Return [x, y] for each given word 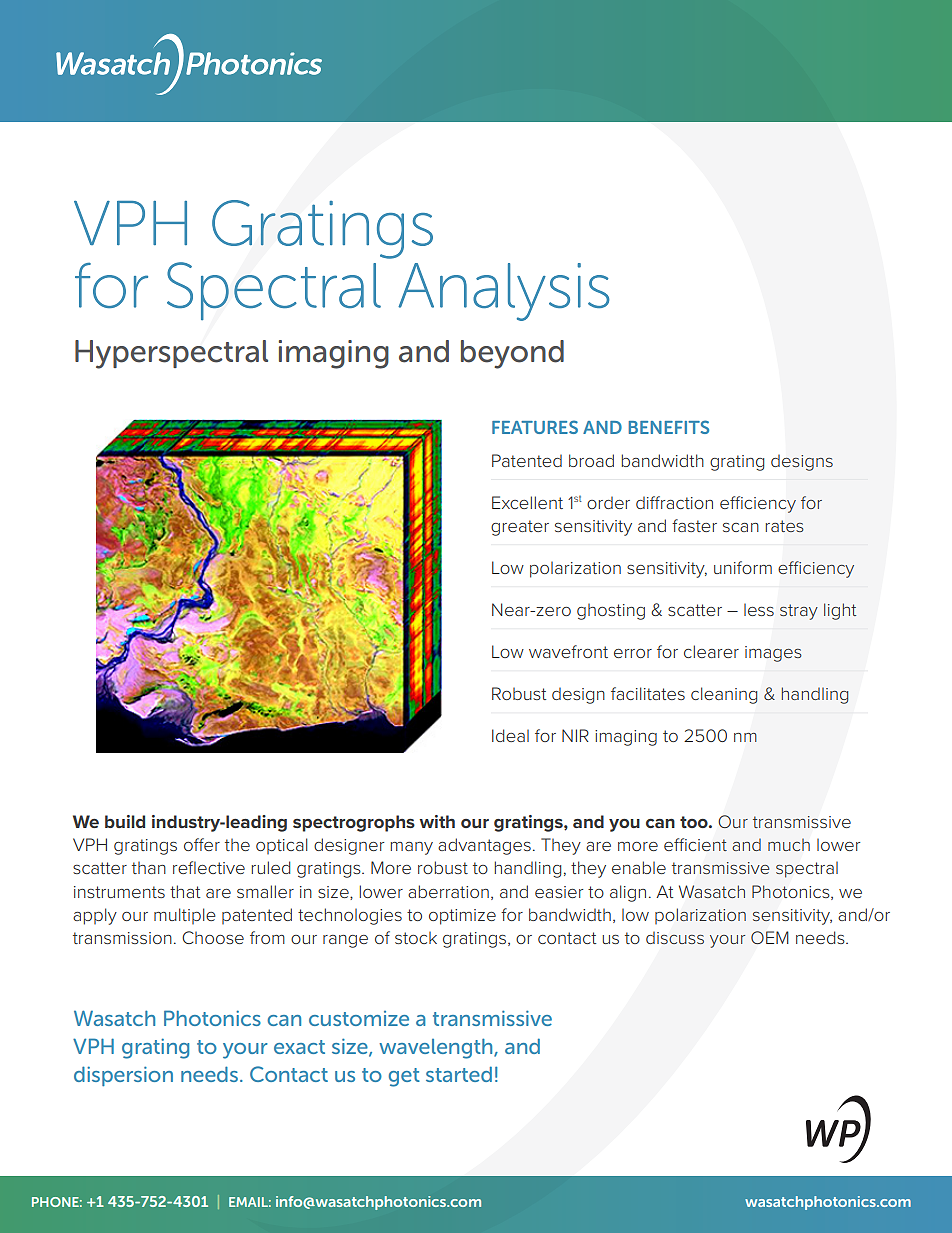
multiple [185, 916]
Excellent [527, 502]
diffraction [674, 502]
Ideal [510, 735]
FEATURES [535, 427]
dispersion [123, 1076]
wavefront [568, 651]
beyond [512, 354]
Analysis [504, 292]
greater [520, 528]
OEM [770, 938]
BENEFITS [668, 427]
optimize [462, 917]
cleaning [724, 695]
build [125, 821]
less [759, 610]
